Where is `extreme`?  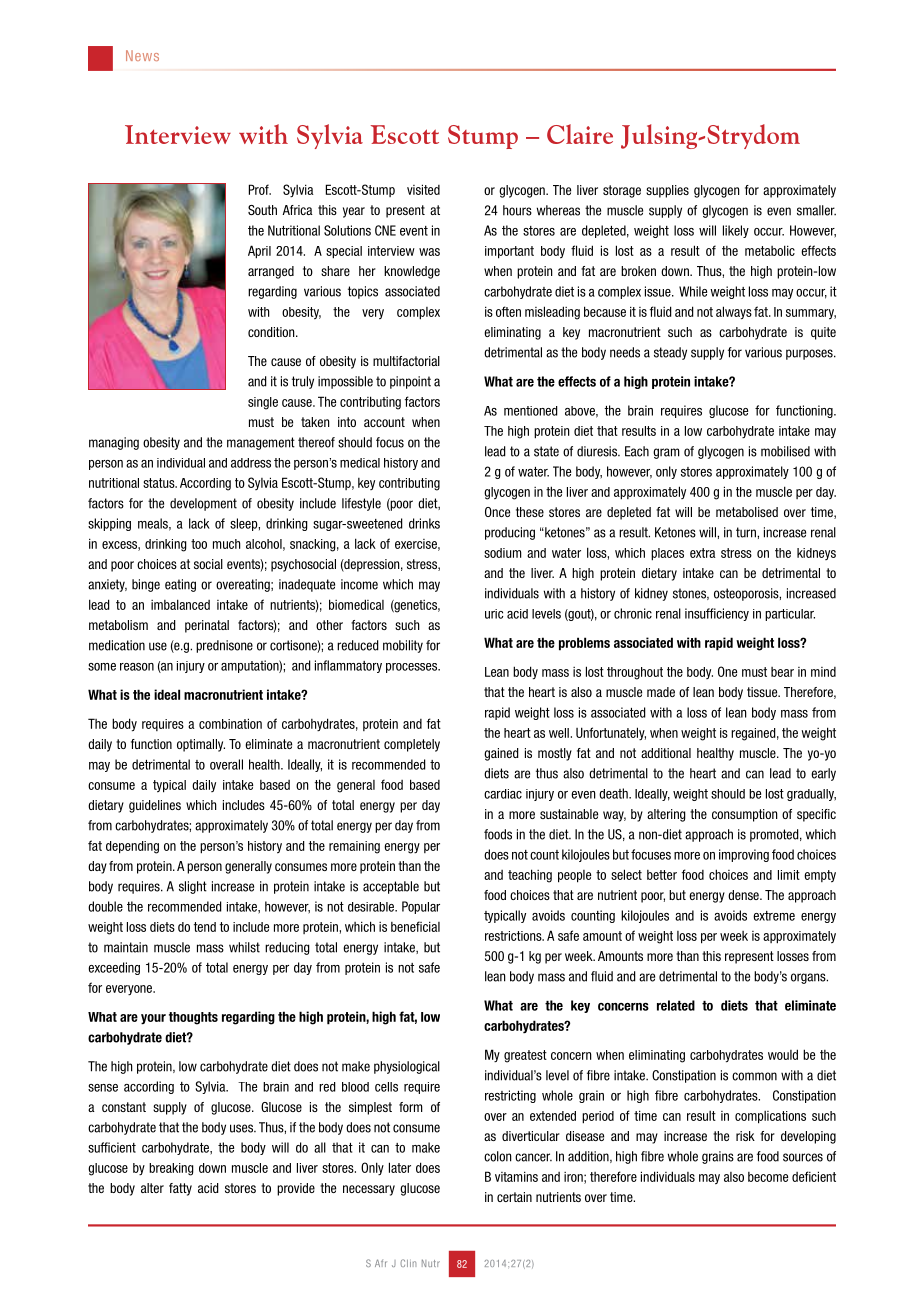
extreme is located at coordinates (774, 916).
